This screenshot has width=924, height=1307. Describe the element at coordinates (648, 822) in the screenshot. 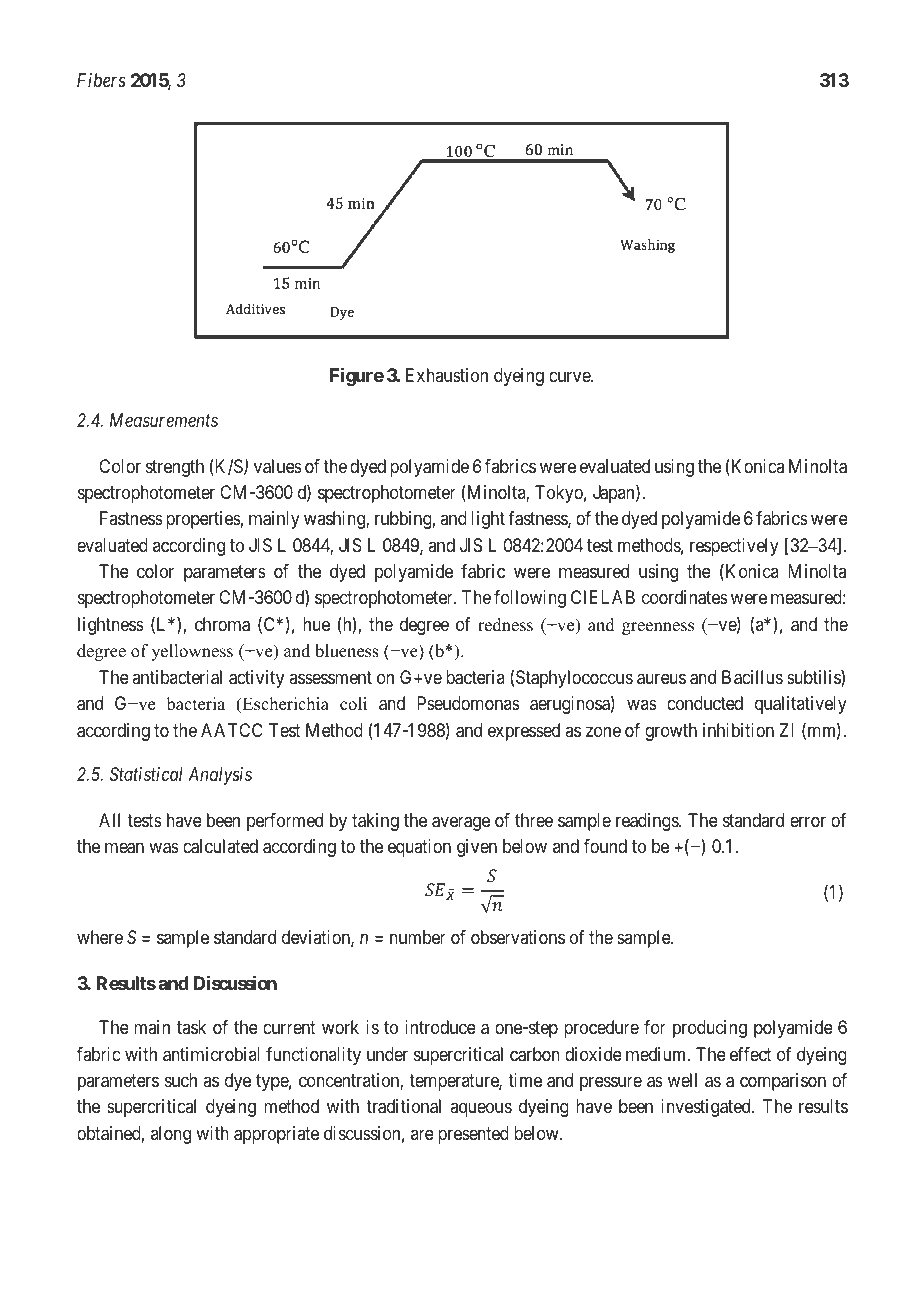

I see `readings` at that location.
